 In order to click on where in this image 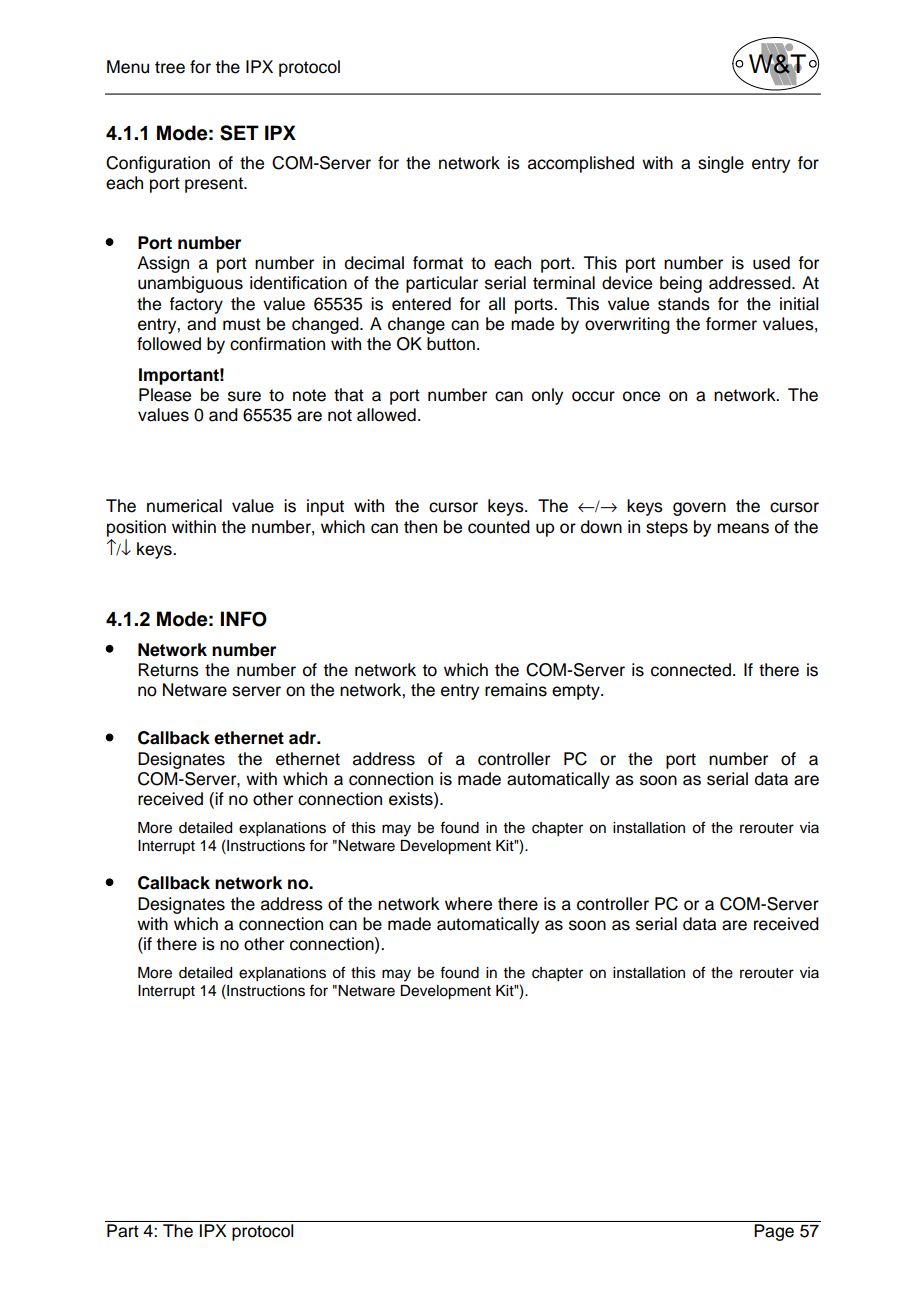, I will do `click(468, 904)`.
